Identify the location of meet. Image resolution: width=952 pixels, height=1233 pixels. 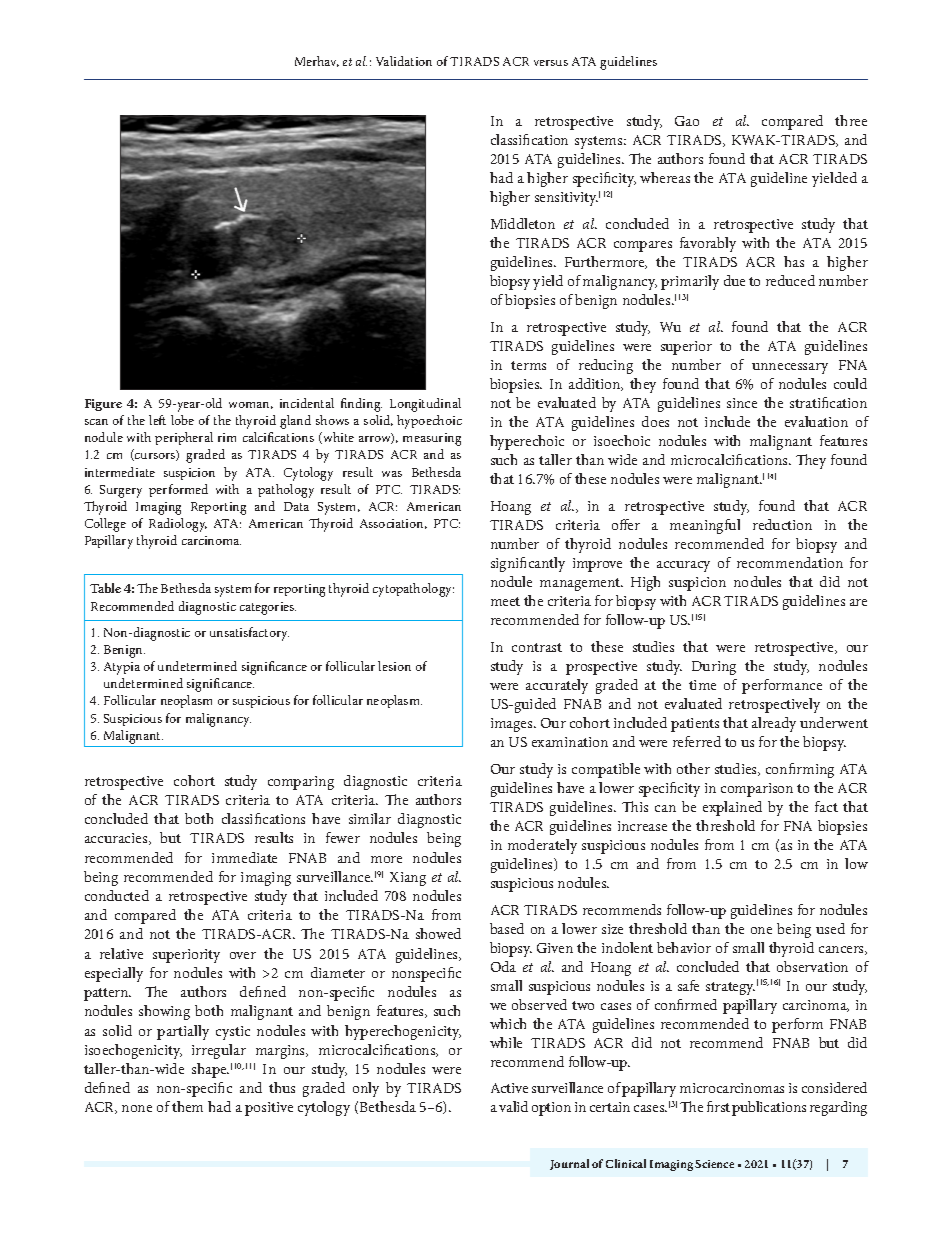
(505, 601).
